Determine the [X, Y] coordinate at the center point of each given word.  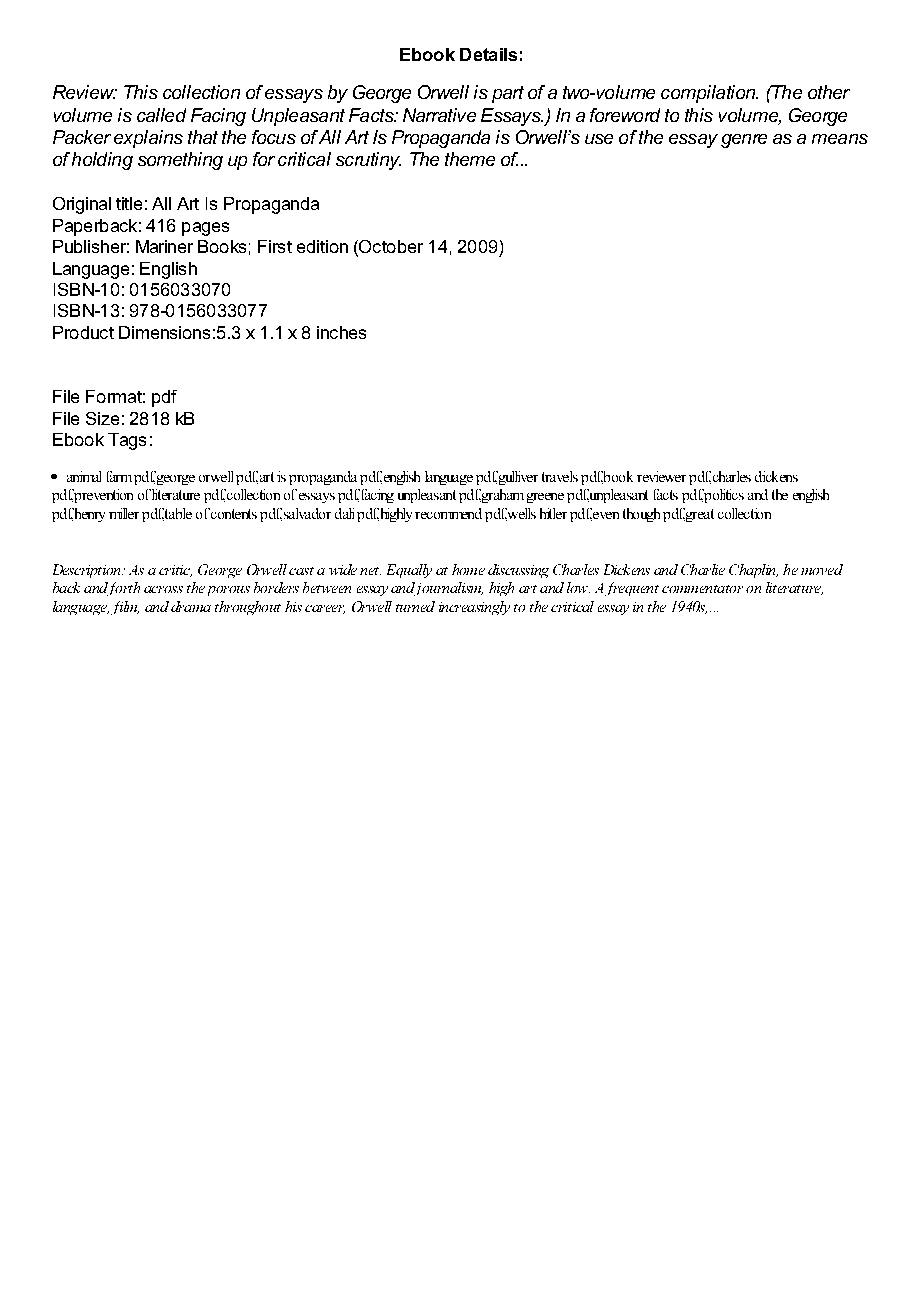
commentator [702, 589]
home [468, 569]
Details [488, 54]
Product [83, 332]
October [390, 248]
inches [341, 332]
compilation [709, 94]
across [163, 589]
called [161, 115]
